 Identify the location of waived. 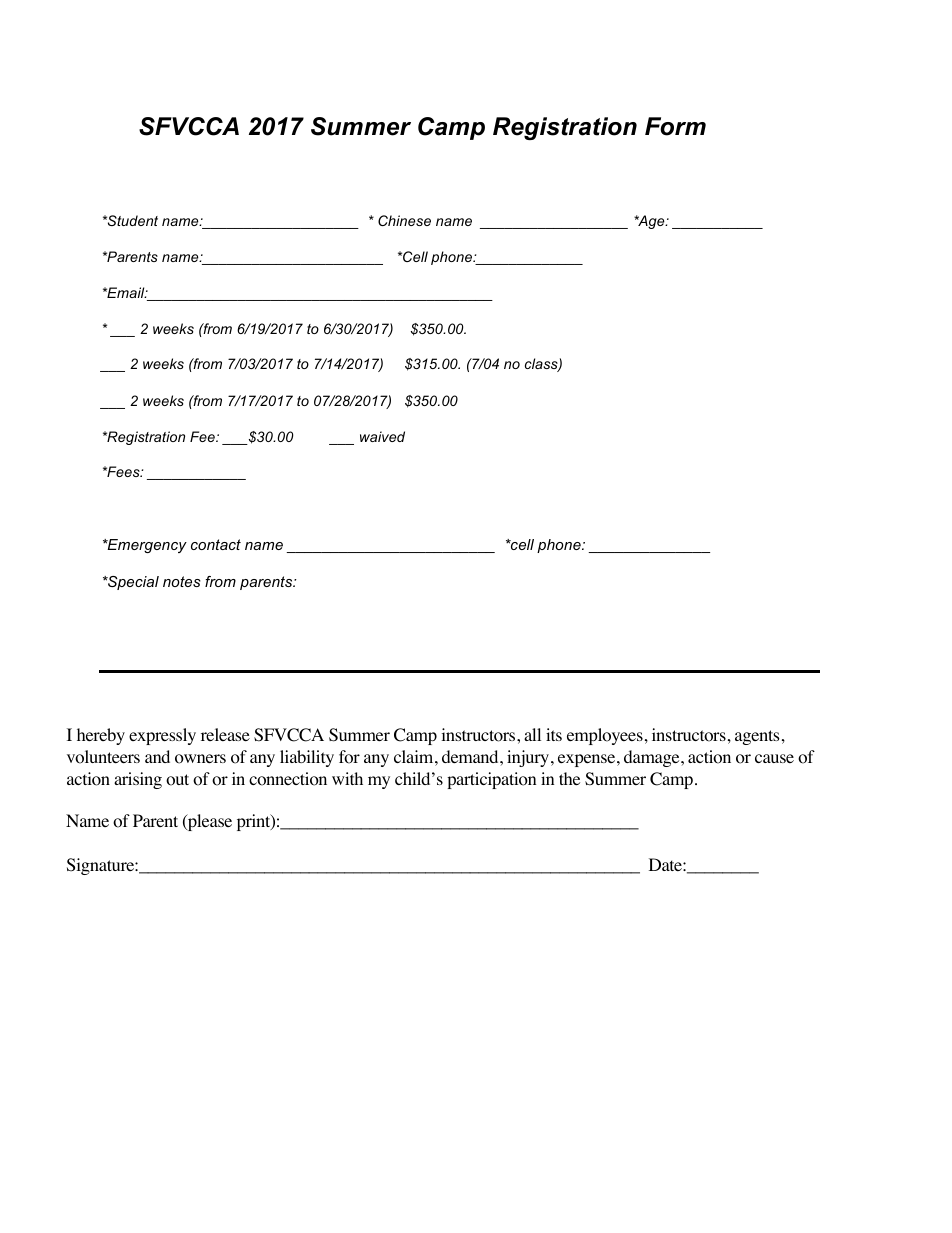
(382, 436).
